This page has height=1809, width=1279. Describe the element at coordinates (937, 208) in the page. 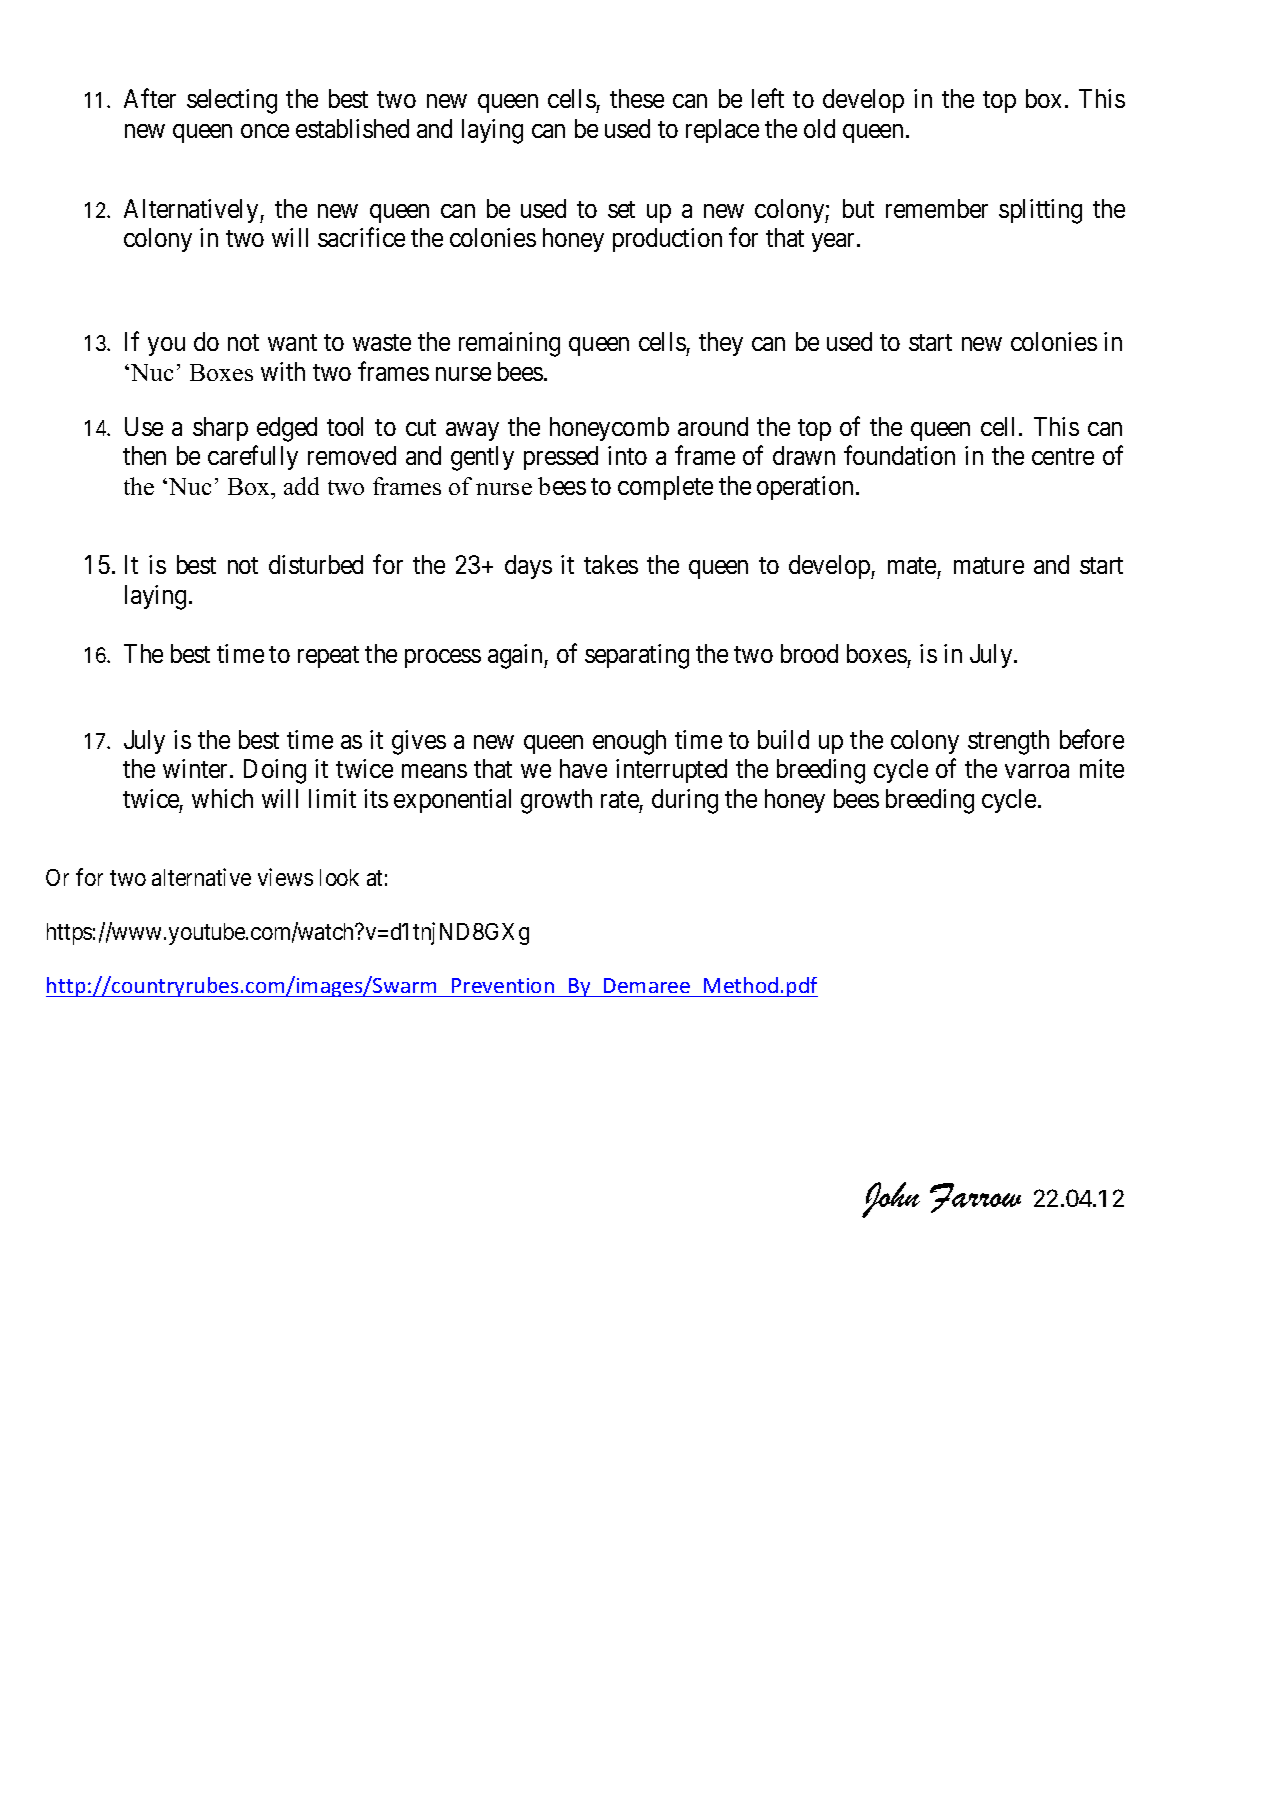

I see `remember` at that location.
